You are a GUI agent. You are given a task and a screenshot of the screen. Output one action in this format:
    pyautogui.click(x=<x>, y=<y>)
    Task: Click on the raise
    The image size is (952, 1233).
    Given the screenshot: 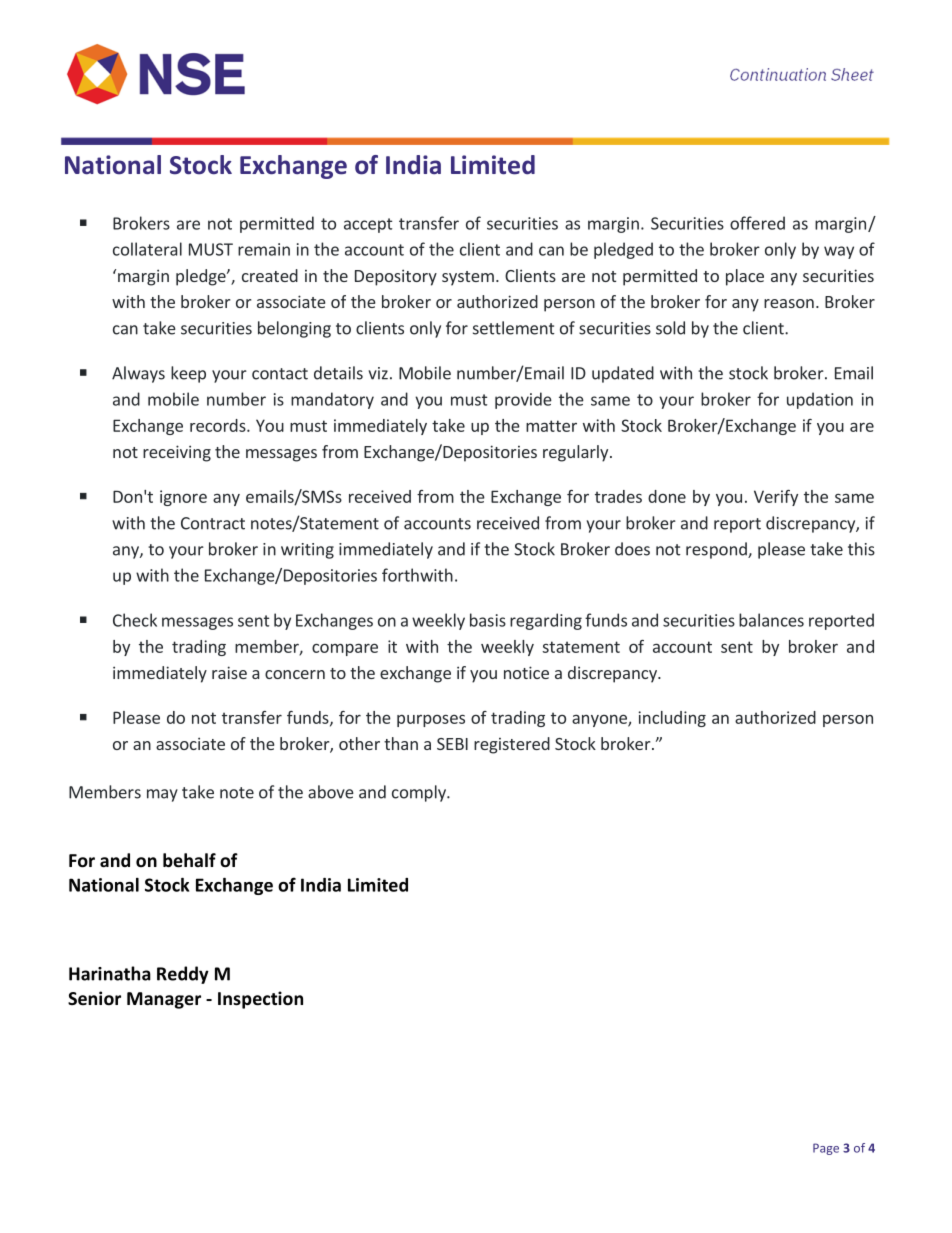 What is the action you would take?
    pyautogui.click(x=229, y=672)
